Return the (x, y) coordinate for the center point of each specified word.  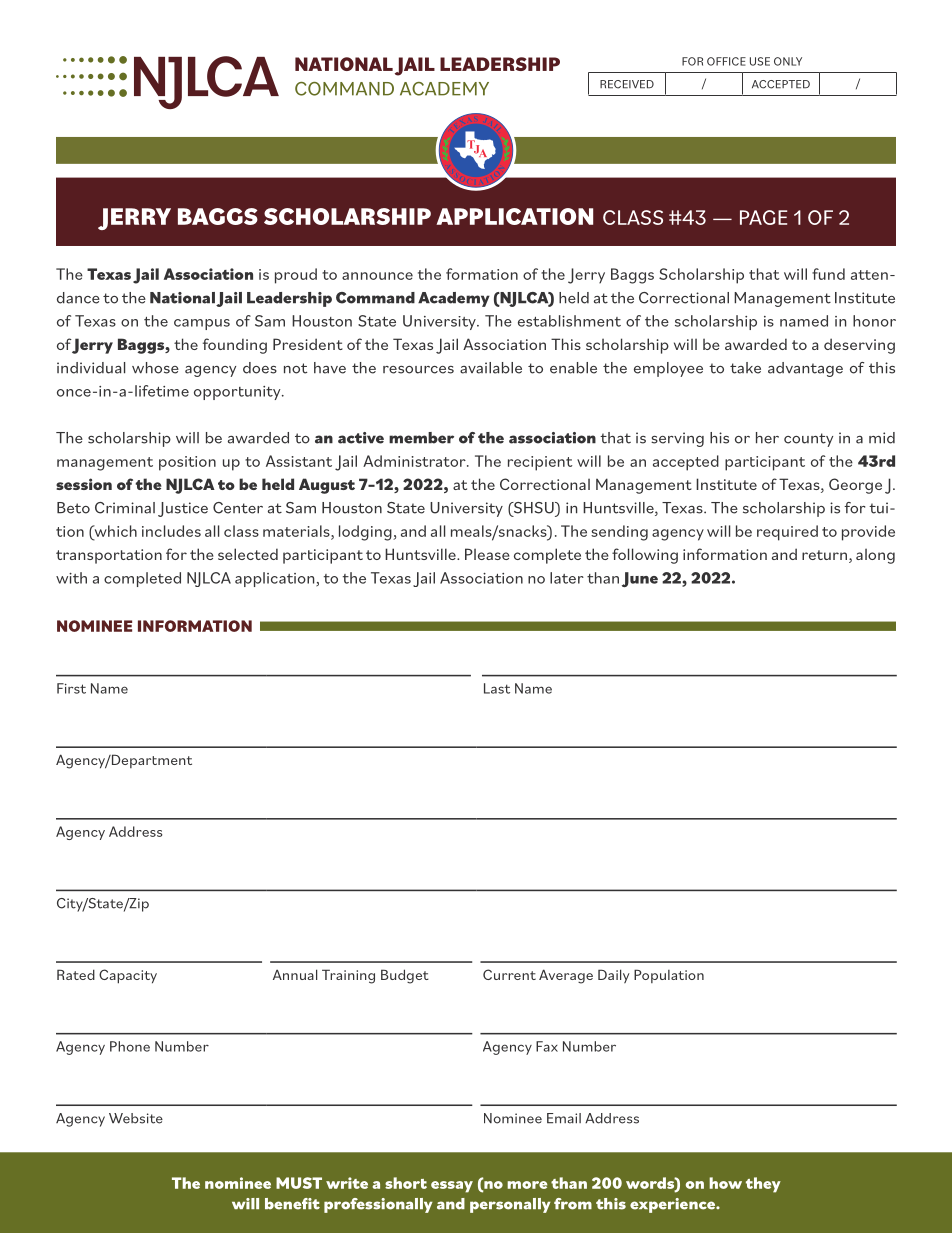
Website (136, 1118)
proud (296, 276)
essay (452, 1187)
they (763, 1185)
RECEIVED (627, 84)
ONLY (788, 61)
